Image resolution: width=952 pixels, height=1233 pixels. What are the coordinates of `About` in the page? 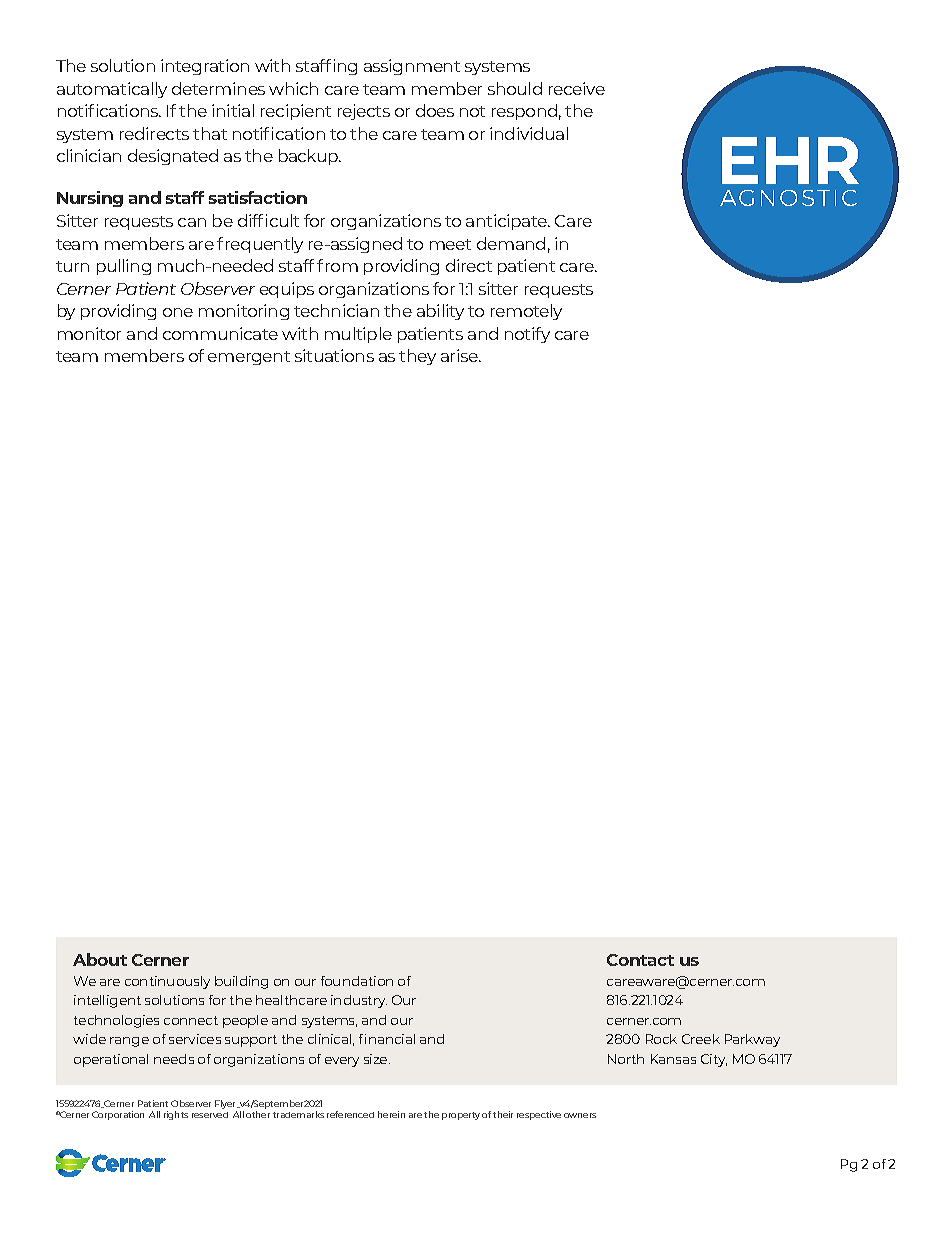 It's located at (100, 959).
